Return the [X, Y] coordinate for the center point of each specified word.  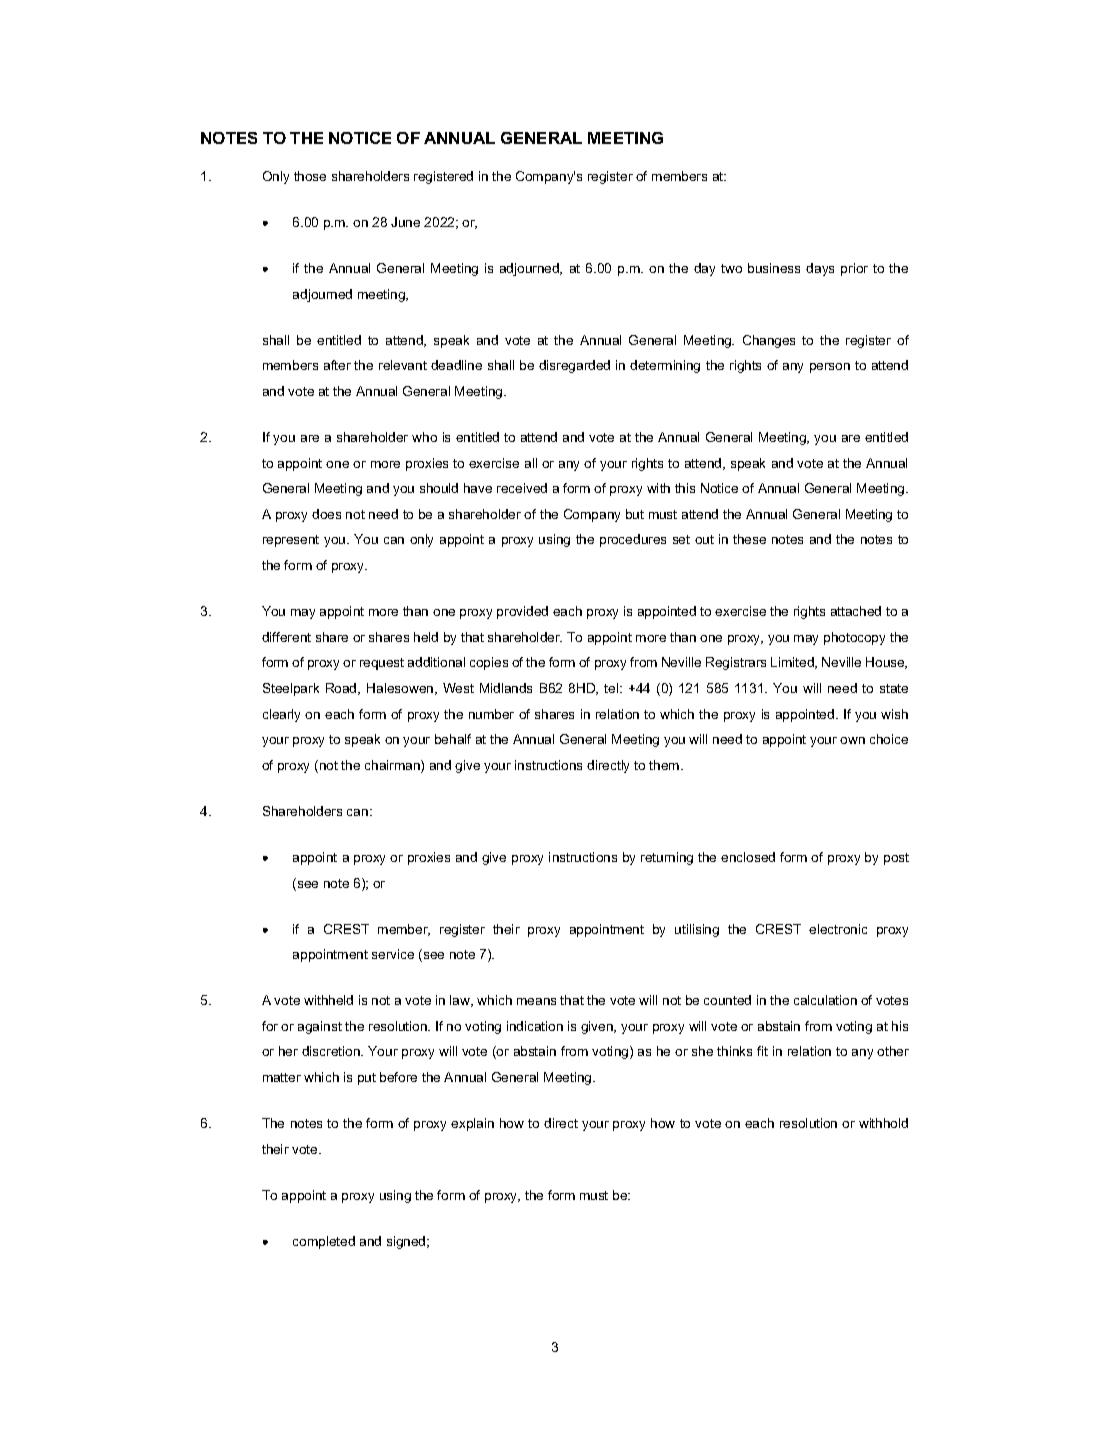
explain [472, 1124]
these [749, 539]
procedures [633, 540]
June [405, 222]
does [326, 514]
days [820, 269]
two [731, 268]
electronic [838, 929]
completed [324, 1242]
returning [667, 858]
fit [762, 1051]
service [393, 954]
